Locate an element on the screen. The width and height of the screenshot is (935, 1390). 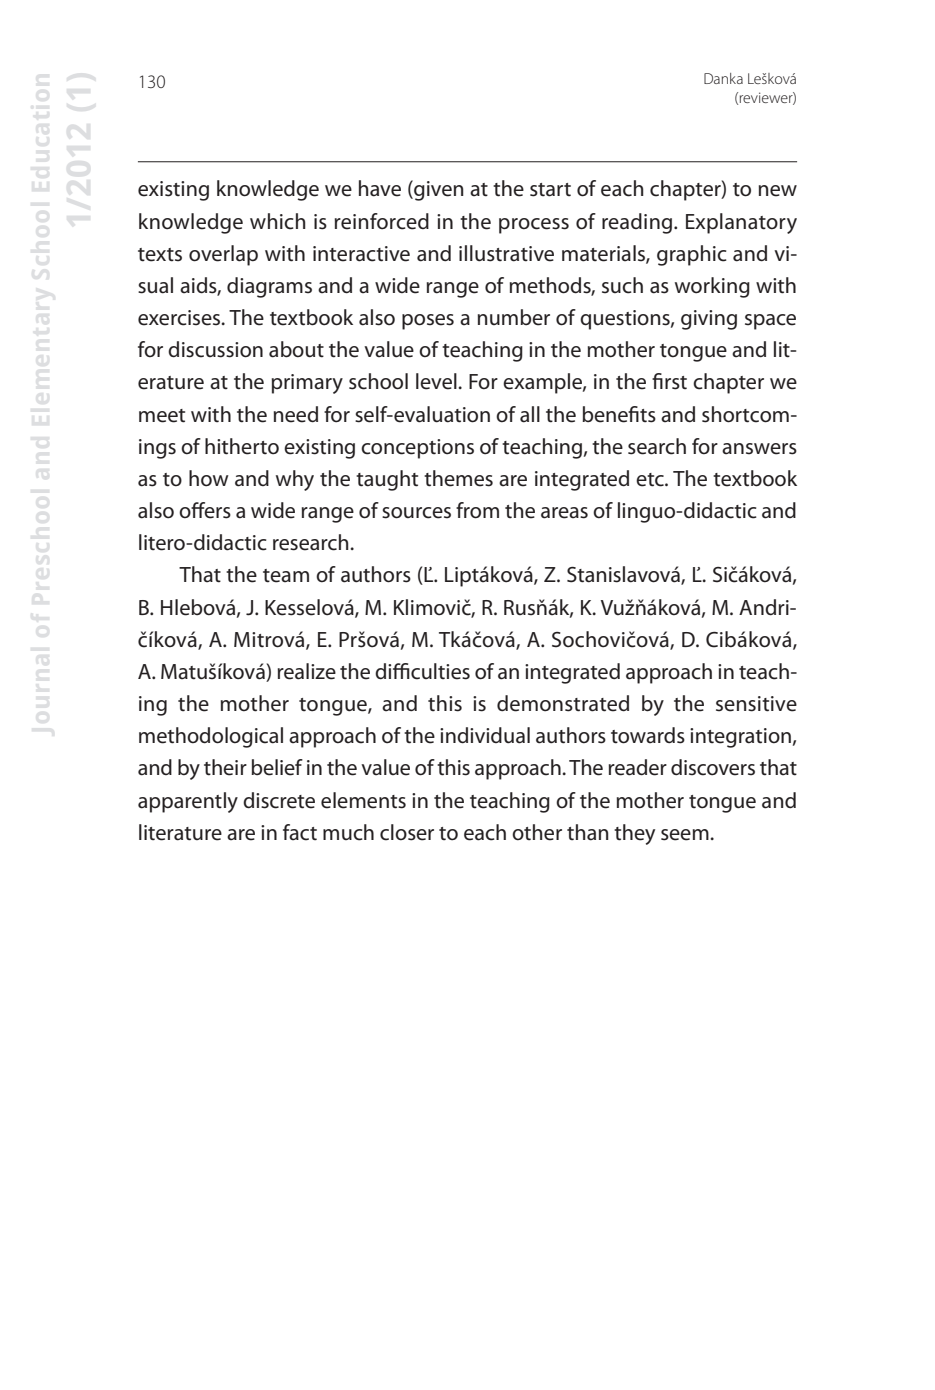
first is located at coordinates (669, 381).
